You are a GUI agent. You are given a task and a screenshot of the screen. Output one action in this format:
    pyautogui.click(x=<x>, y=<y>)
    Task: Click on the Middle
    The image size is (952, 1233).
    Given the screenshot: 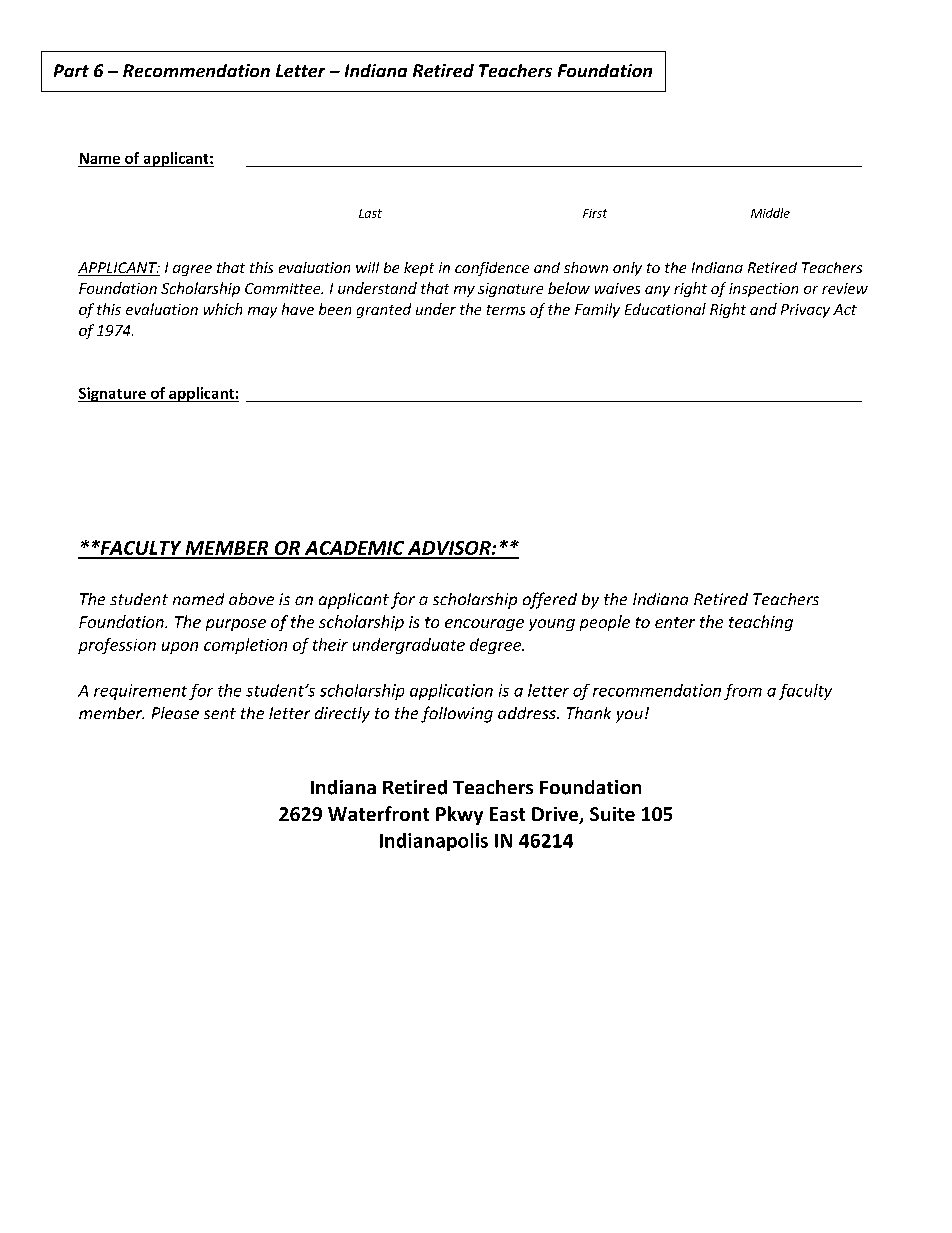 What is the action you would take?
    pyautogui.click(x=770, y=213)
